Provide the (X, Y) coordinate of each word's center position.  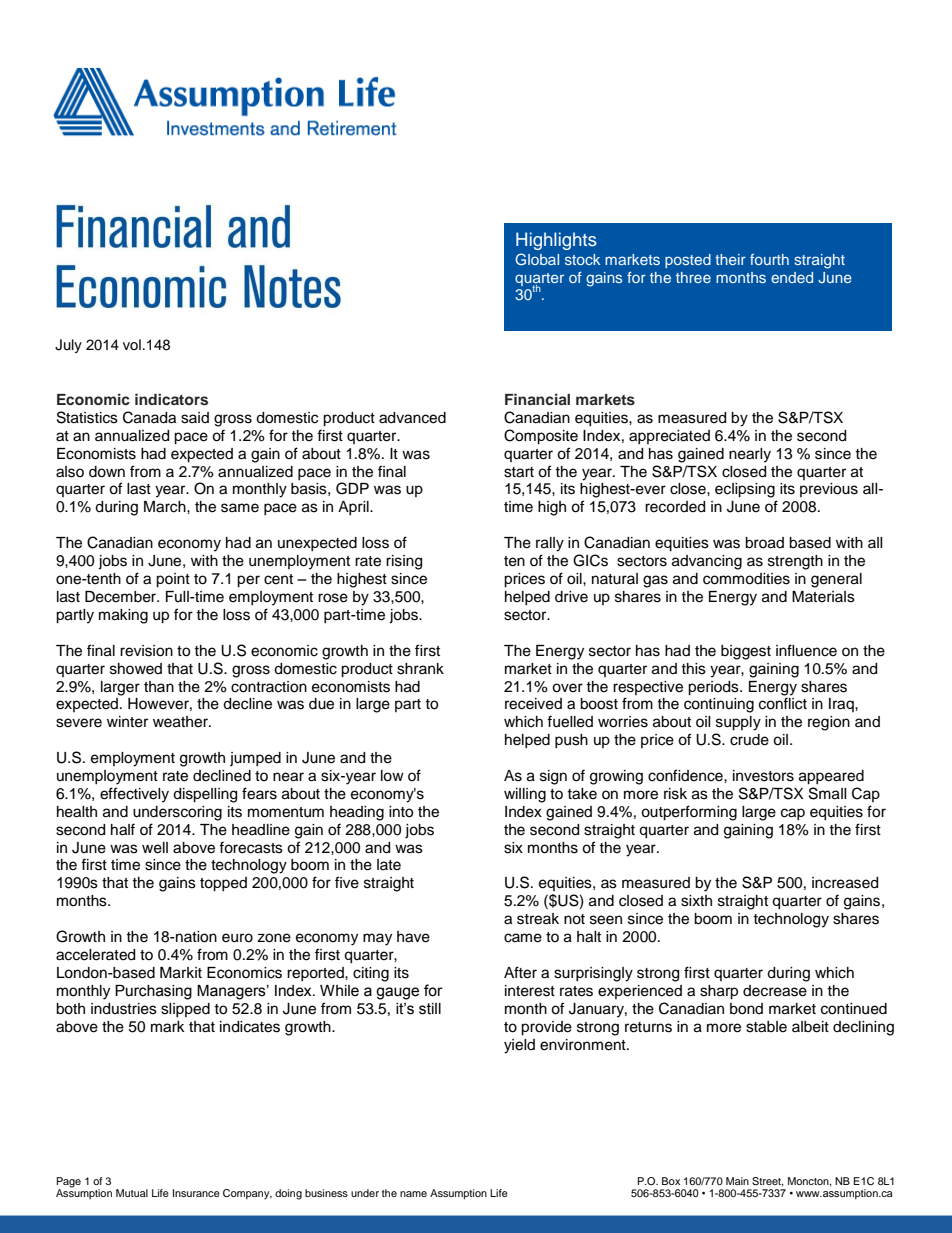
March (166, 507)
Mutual (132, 1193)
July (68, 346)
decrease (775, 991)
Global (537, 259)
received (533, 704)
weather (181, 722)
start (519, 472)
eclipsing (745, 490)
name (413, 1194)
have (413, 937)
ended (792, 277)
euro (237, 938)
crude (749, 740)
